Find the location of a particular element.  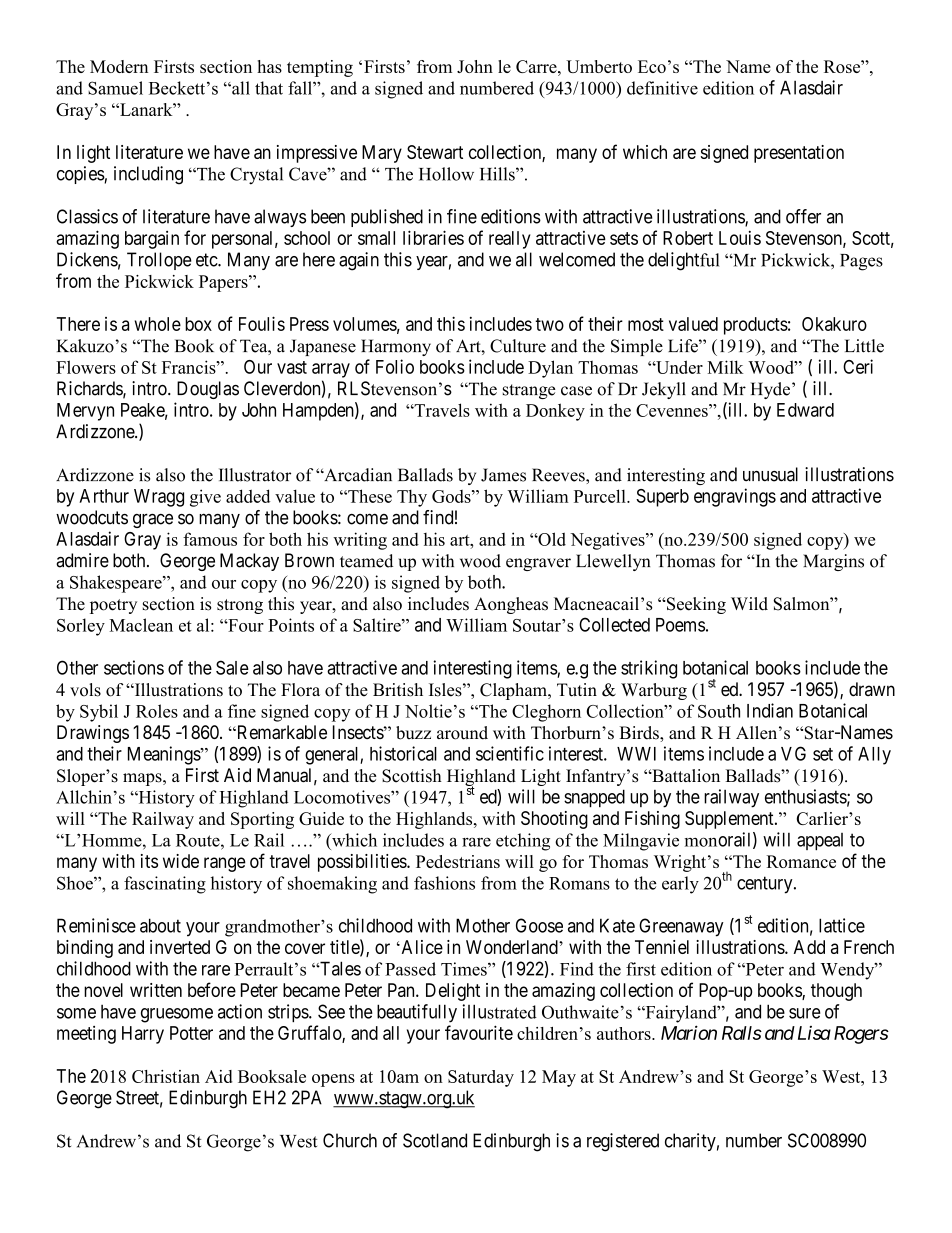

Stewart is located at coordinates (435, 152).
